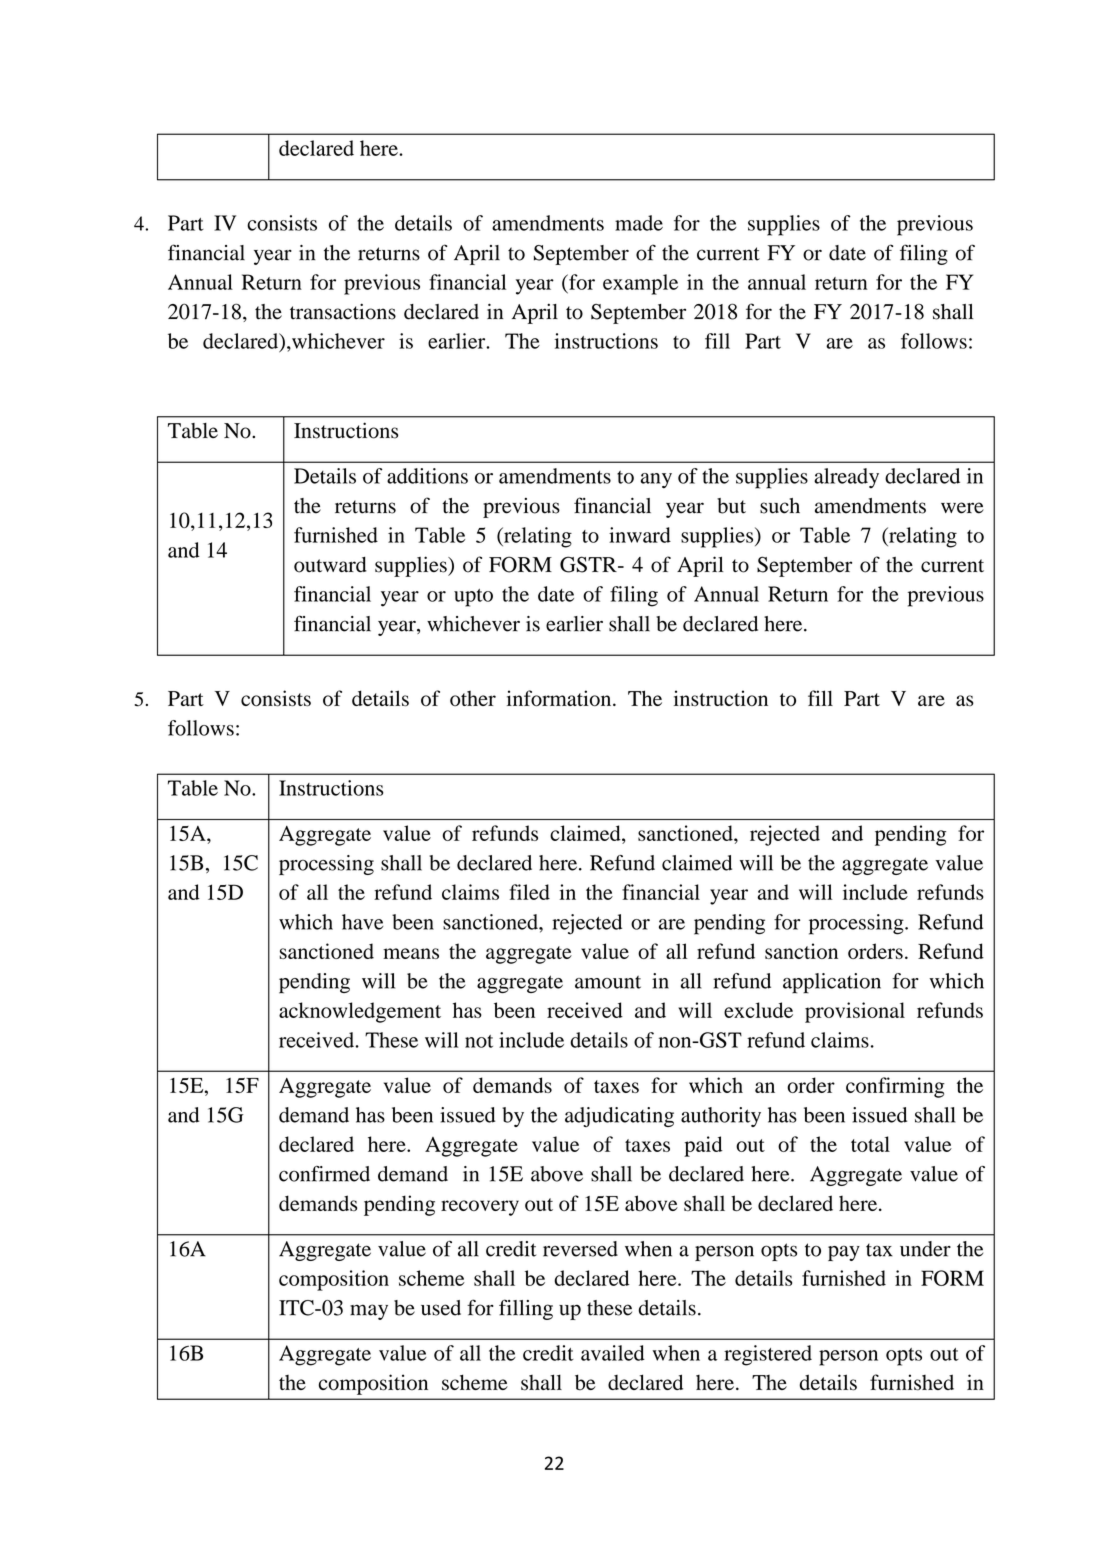 The height and width of the page is (1566, 1108). I want to click on were, so click(962, 508).
